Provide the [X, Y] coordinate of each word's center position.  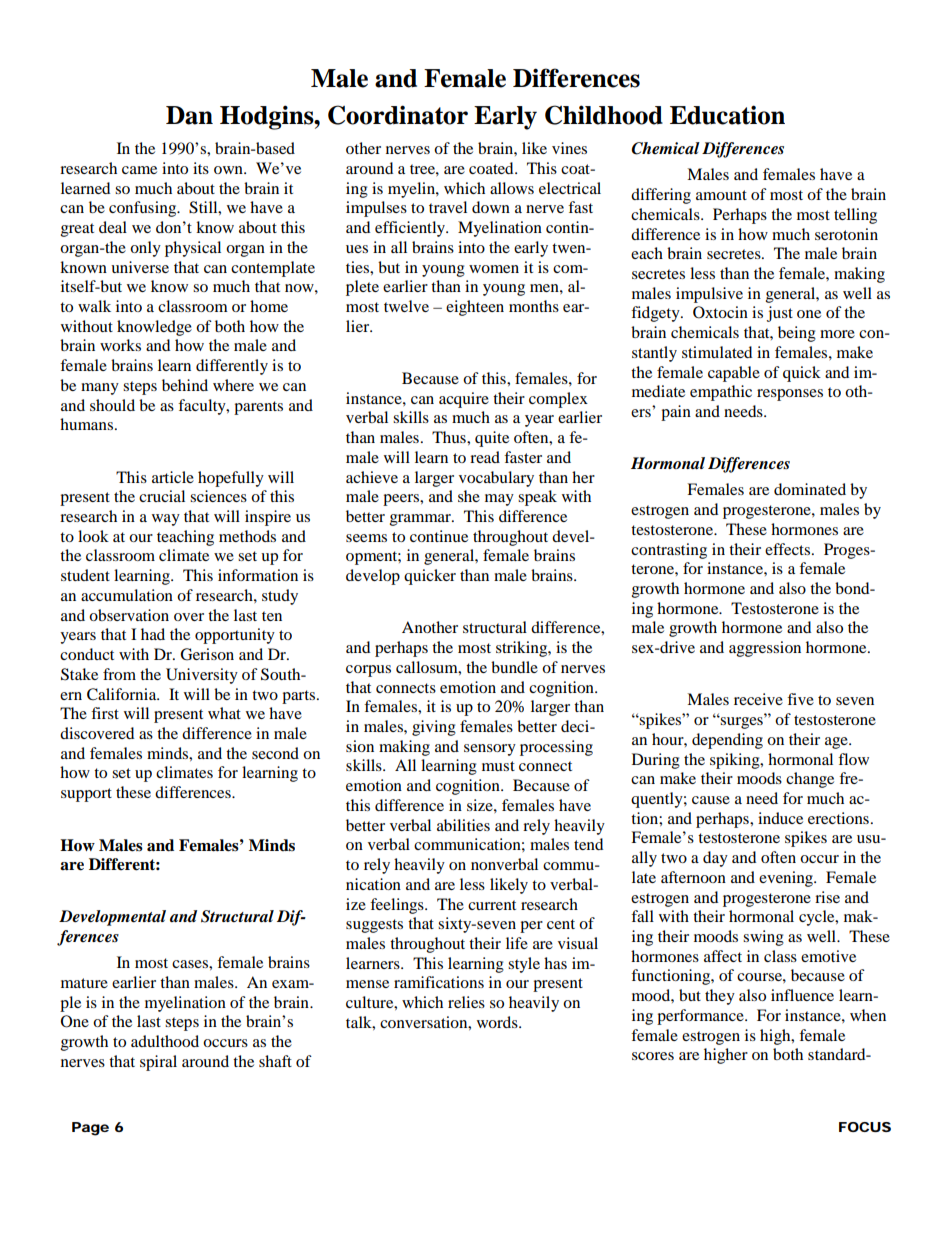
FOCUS [865, 1127]
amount [721, 195]
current [492, 905]
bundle [514, 667]
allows [512, 188]
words [498, 1022]
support [86, 795]
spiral [158, 1063]
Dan [189, 115]
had [153, 634]
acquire [464, 400]
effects [789, 549]
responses [790, 395]
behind [185, 385]
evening [787, 879]
